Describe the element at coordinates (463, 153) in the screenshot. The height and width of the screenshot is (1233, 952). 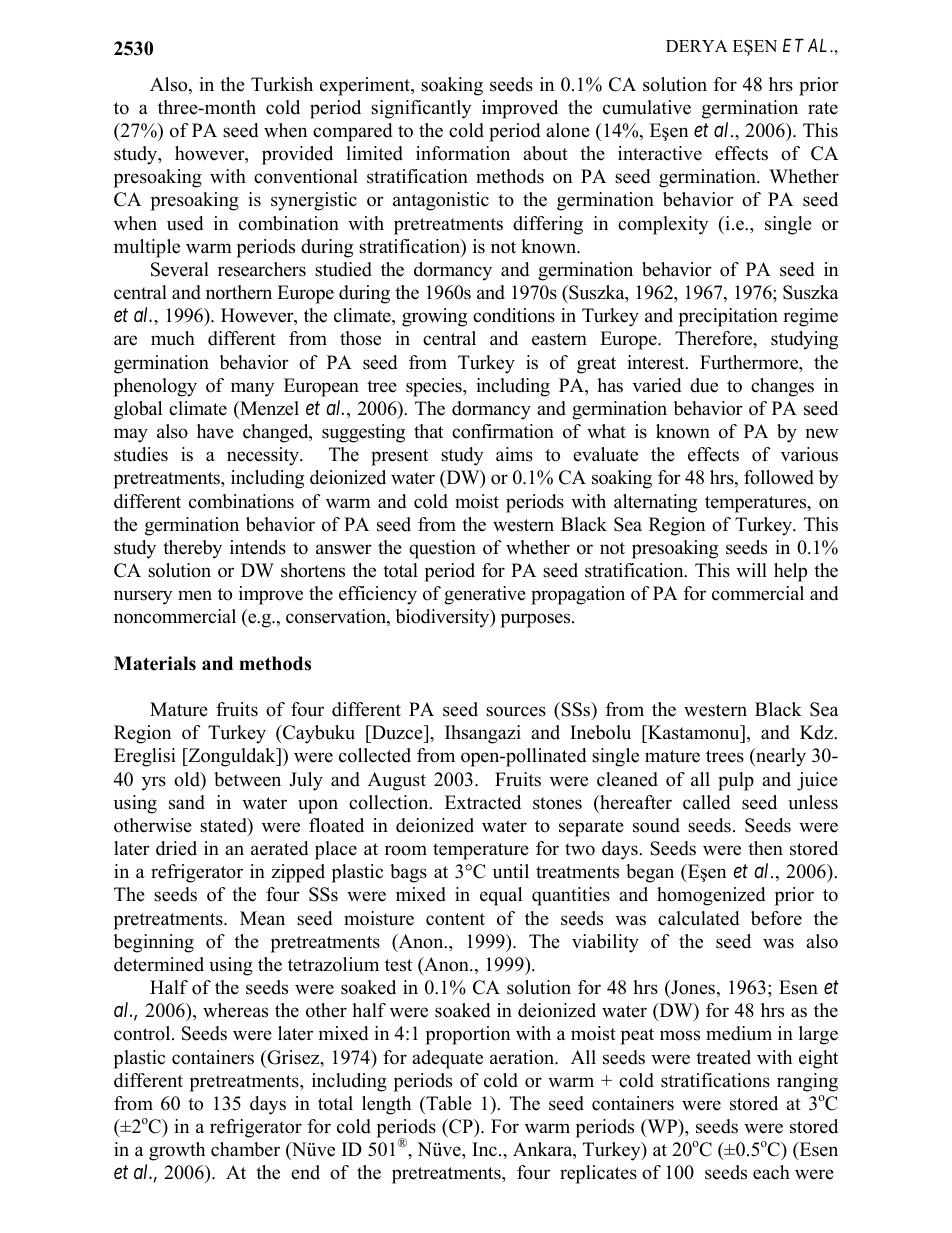
I see `information` at that location.
